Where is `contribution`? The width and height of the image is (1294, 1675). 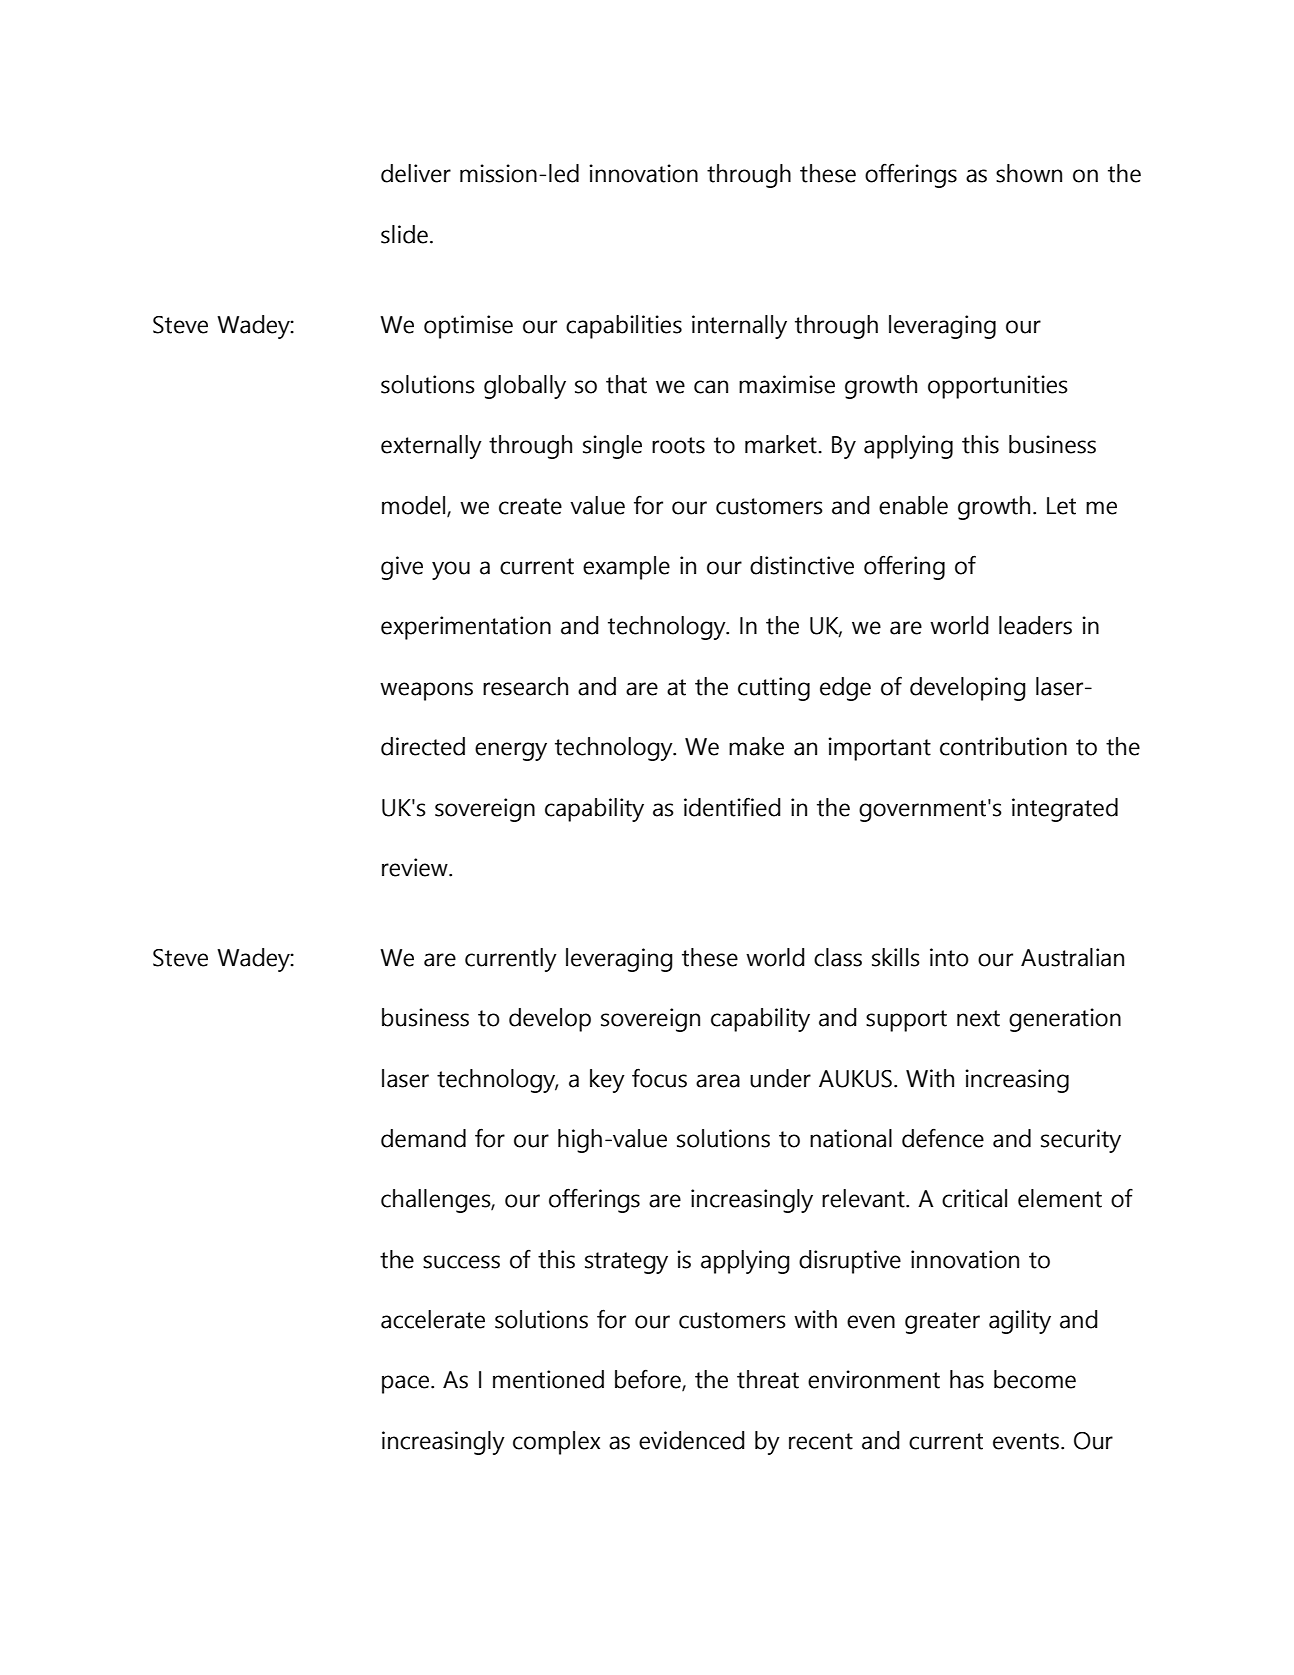 contribution is located at coordinates (1003, 746).
